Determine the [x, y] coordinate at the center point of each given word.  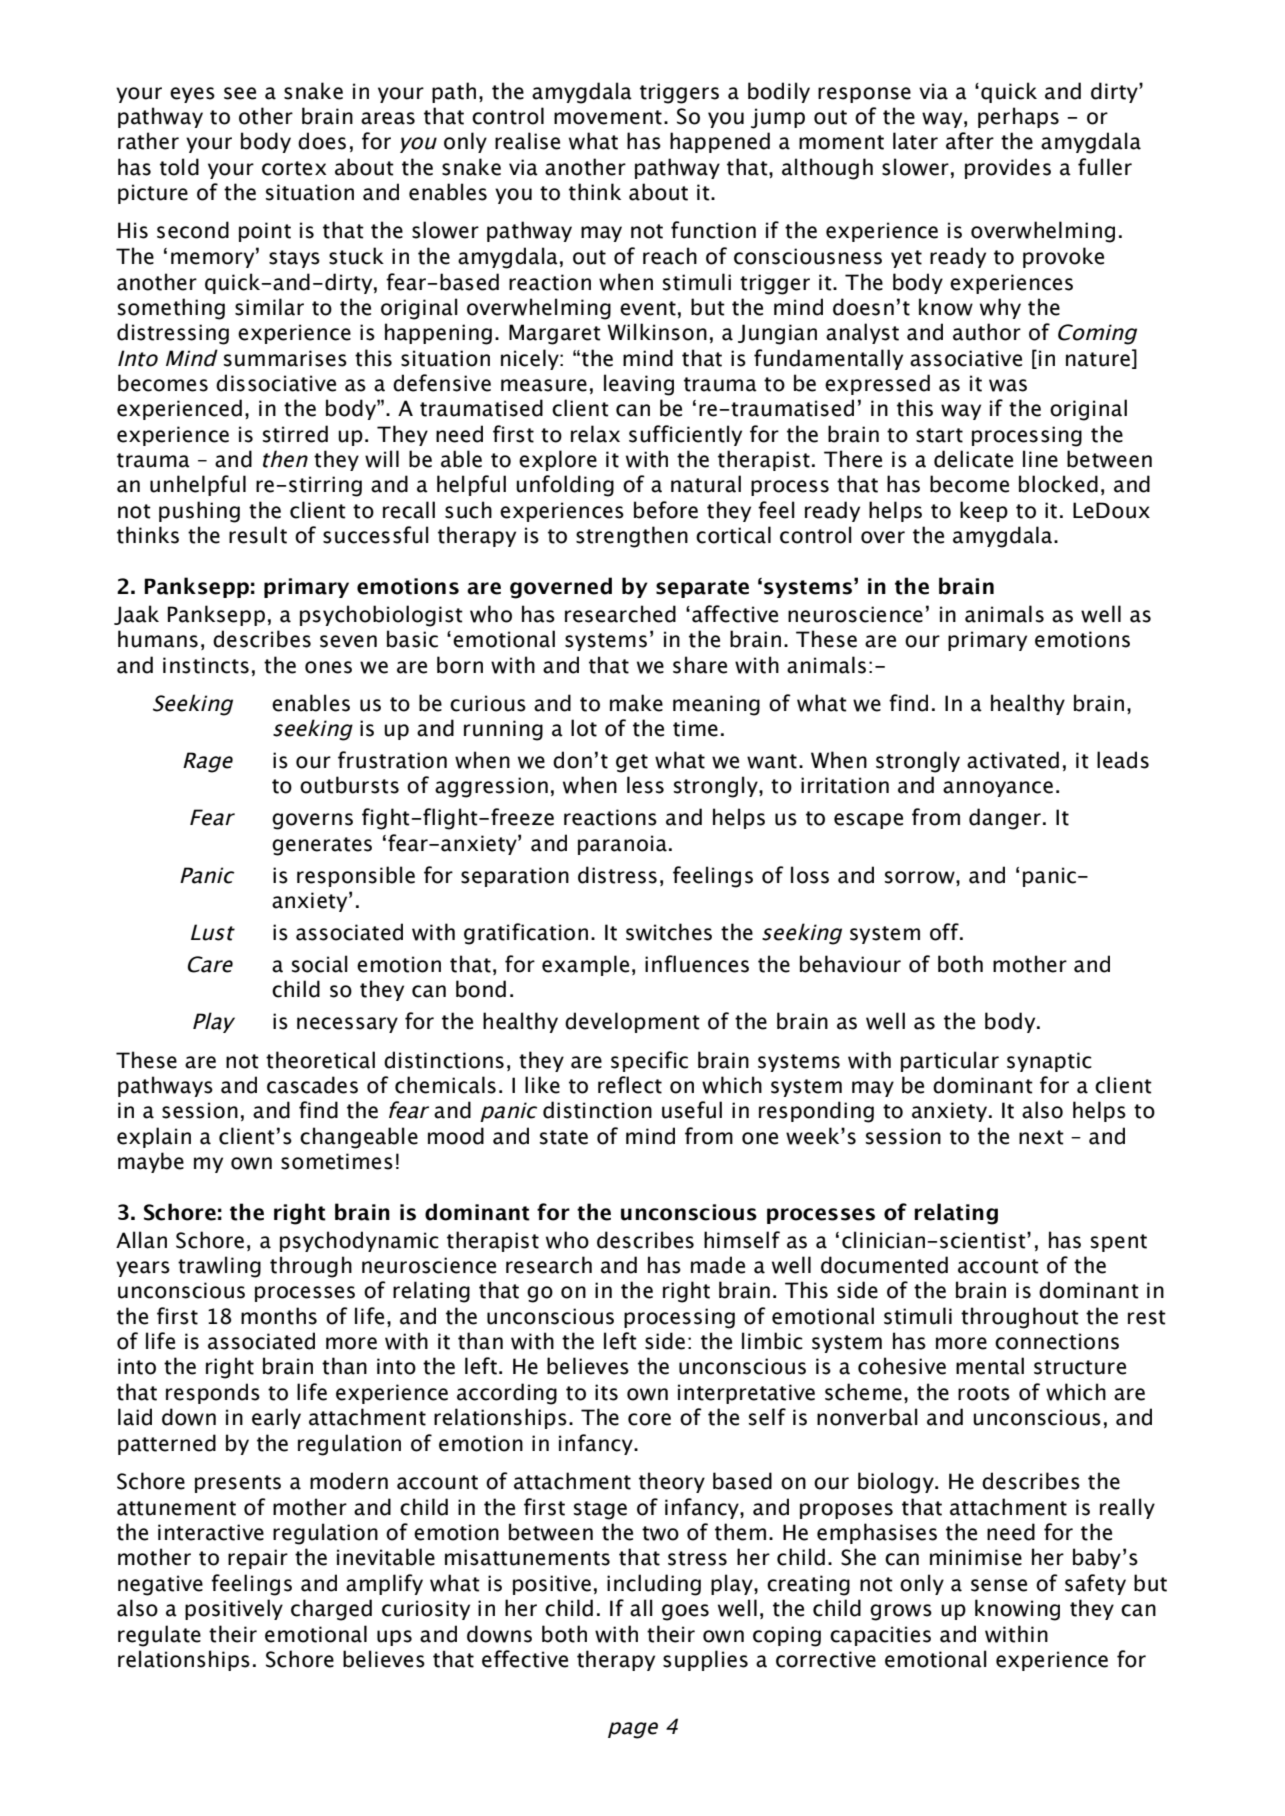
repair [258, 1559]
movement [608, 117]
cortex [294, 168]
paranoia [622, 845]
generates [322, 846]
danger [1005, 819]
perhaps [1018, 117]
